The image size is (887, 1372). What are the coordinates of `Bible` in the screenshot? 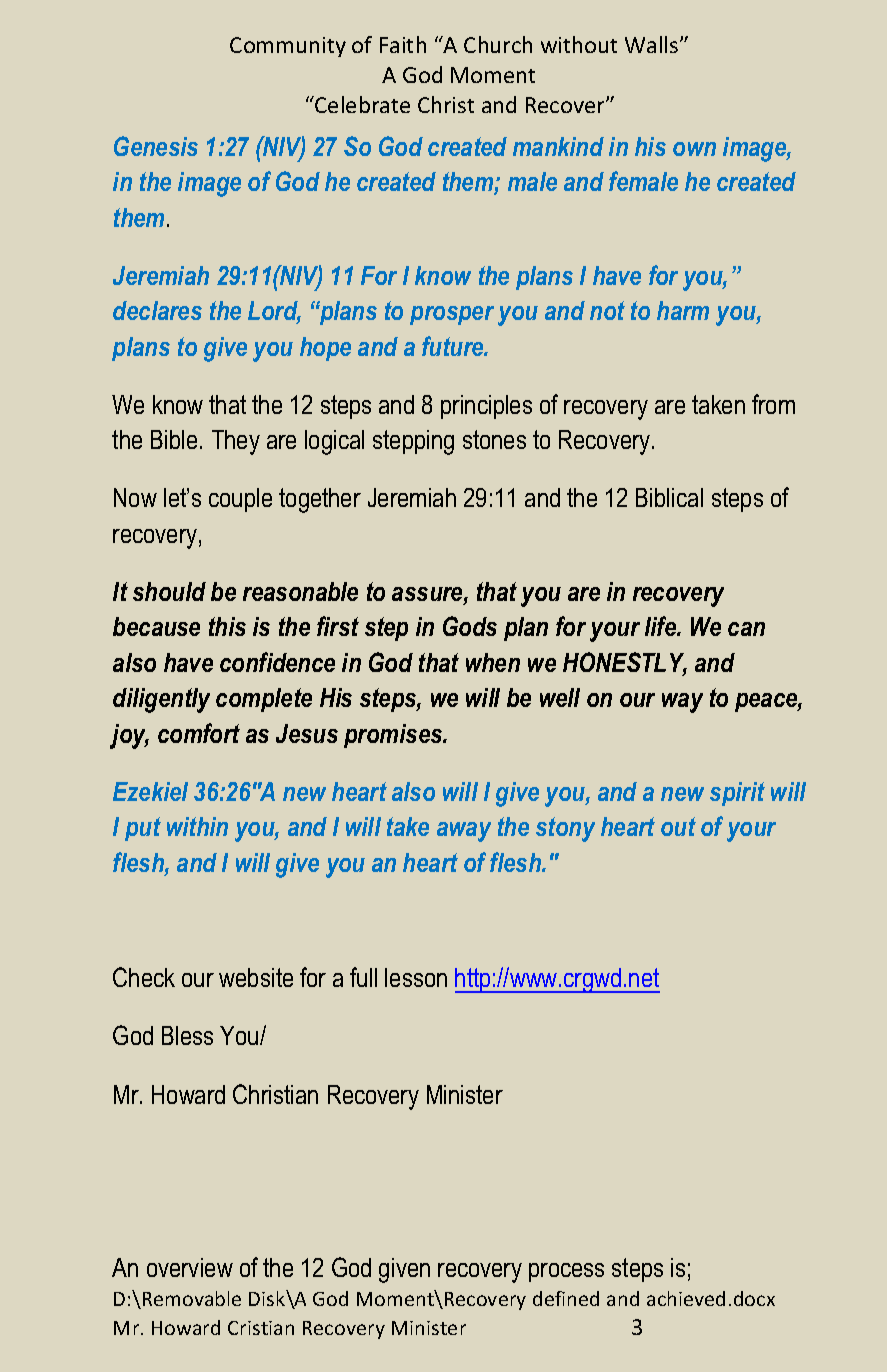 It's located at (174, 439).
